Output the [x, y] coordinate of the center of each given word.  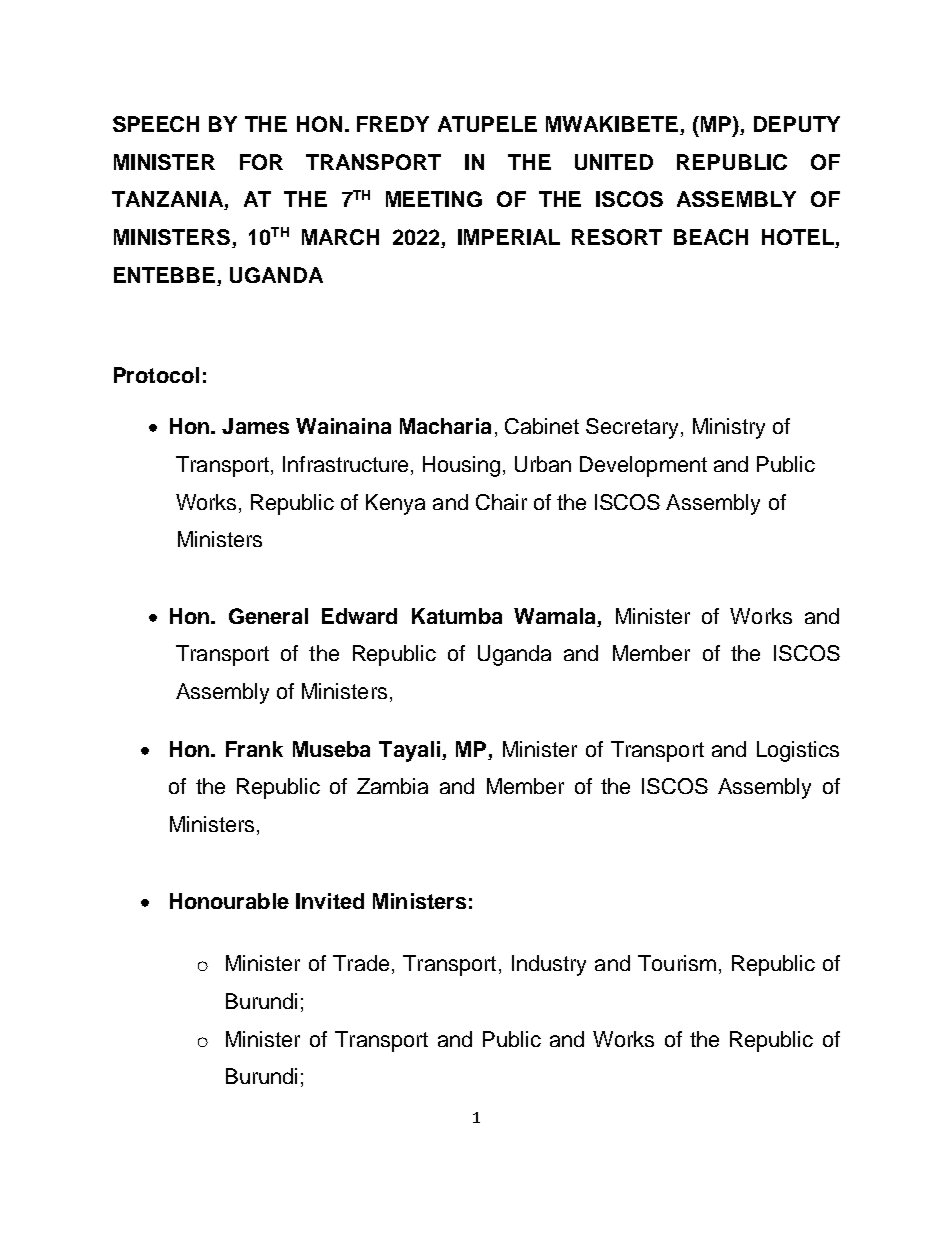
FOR [261, 162]
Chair [501, 502]
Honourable [229, 901]
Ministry [729, 428]
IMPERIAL [509, 237]
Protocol [156, 375]
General [268, 616]
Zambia [392, 786]
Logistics [798, 751]
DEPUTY [797, 124]
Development [643, 466]
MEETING [434, 199]
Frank [254, 749]
